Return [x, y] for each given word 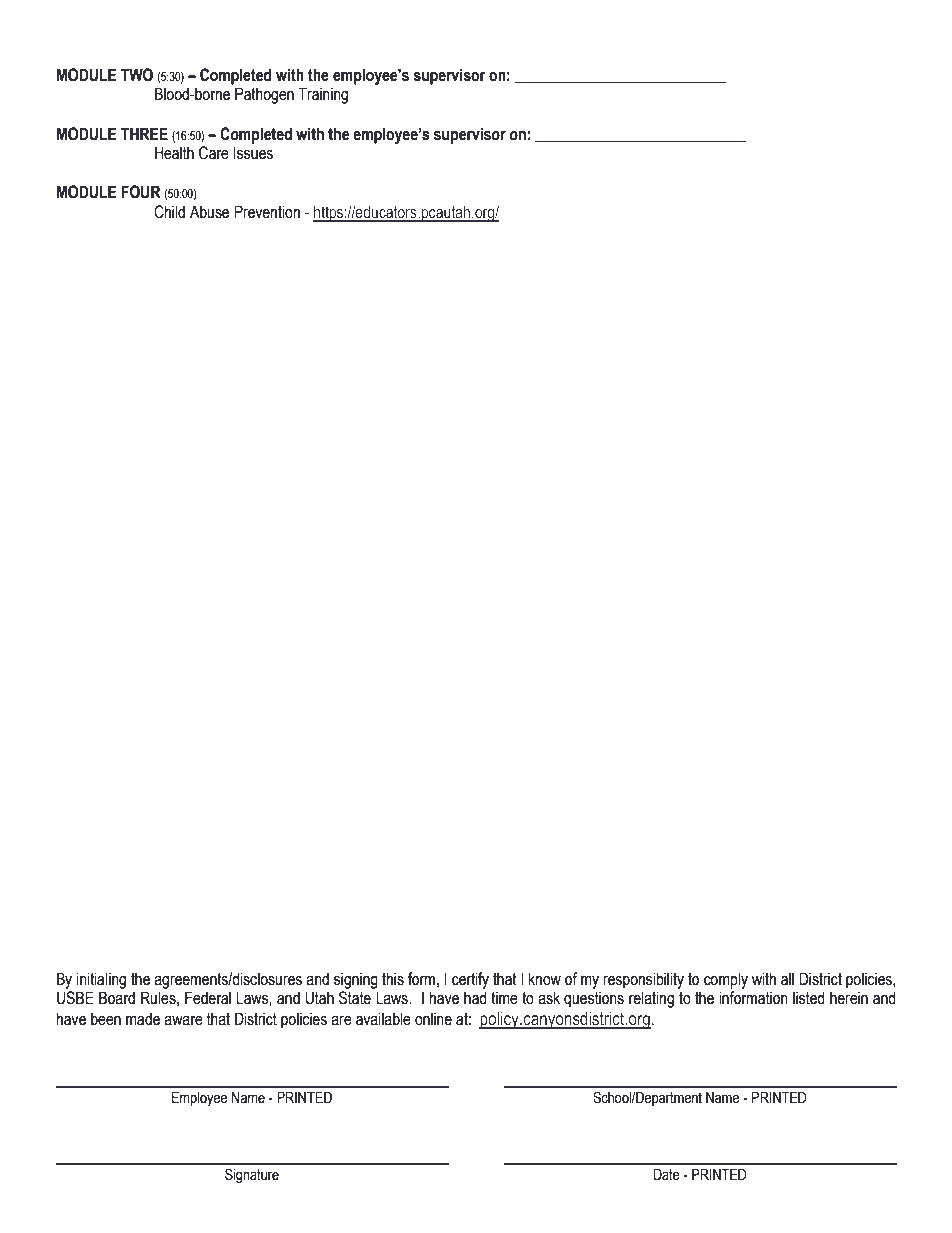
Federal [208, 998]
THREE [144, 133]
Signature [252, 1176]
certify [470, 980]
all [787, 979]
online [433, 1019]
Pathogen [264, 95]
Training [323, 95]
